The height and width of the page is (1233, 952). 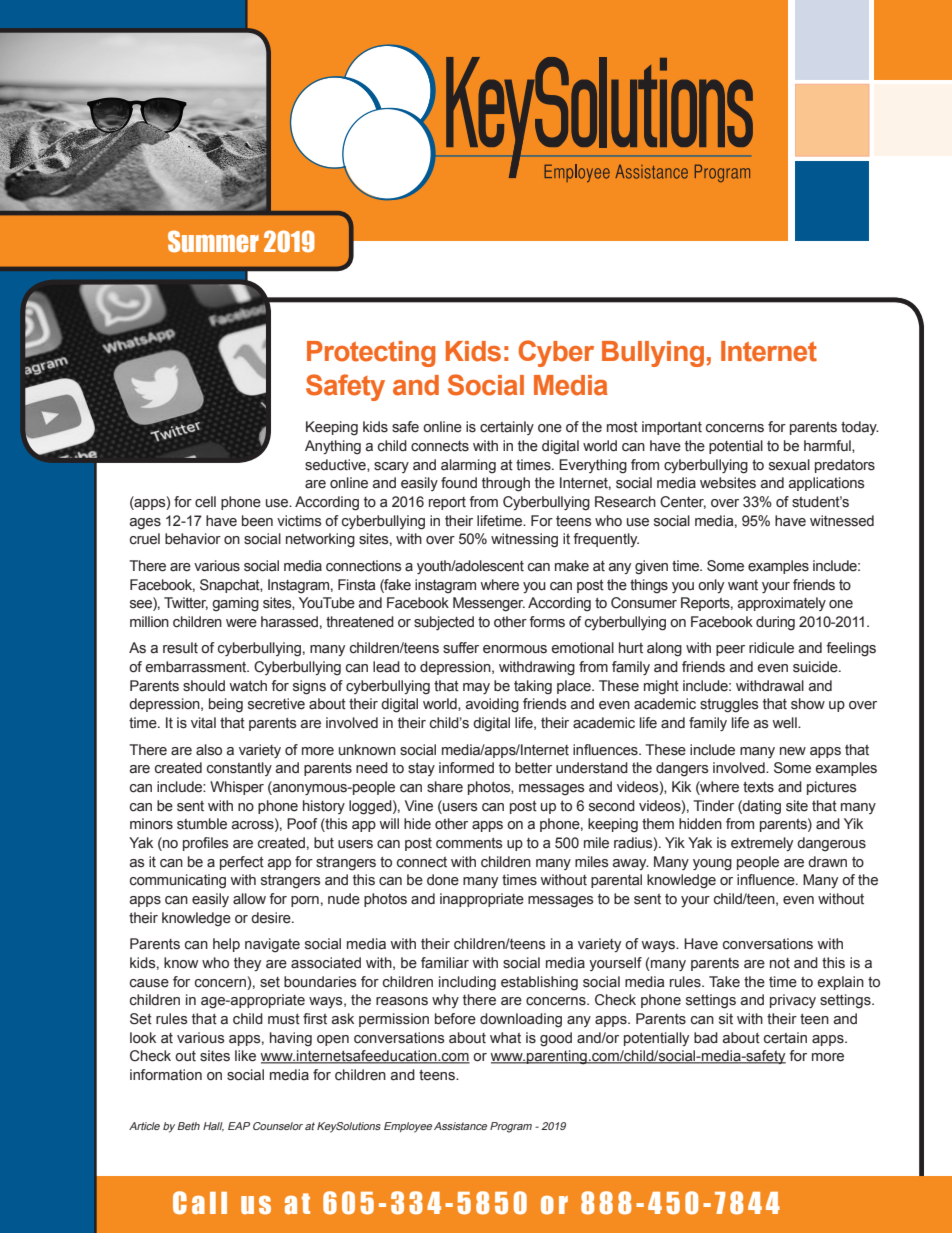 What do you see at coordinates (371, 354) in the page?
I see `Protecting` at bounding box center [371, 354].
